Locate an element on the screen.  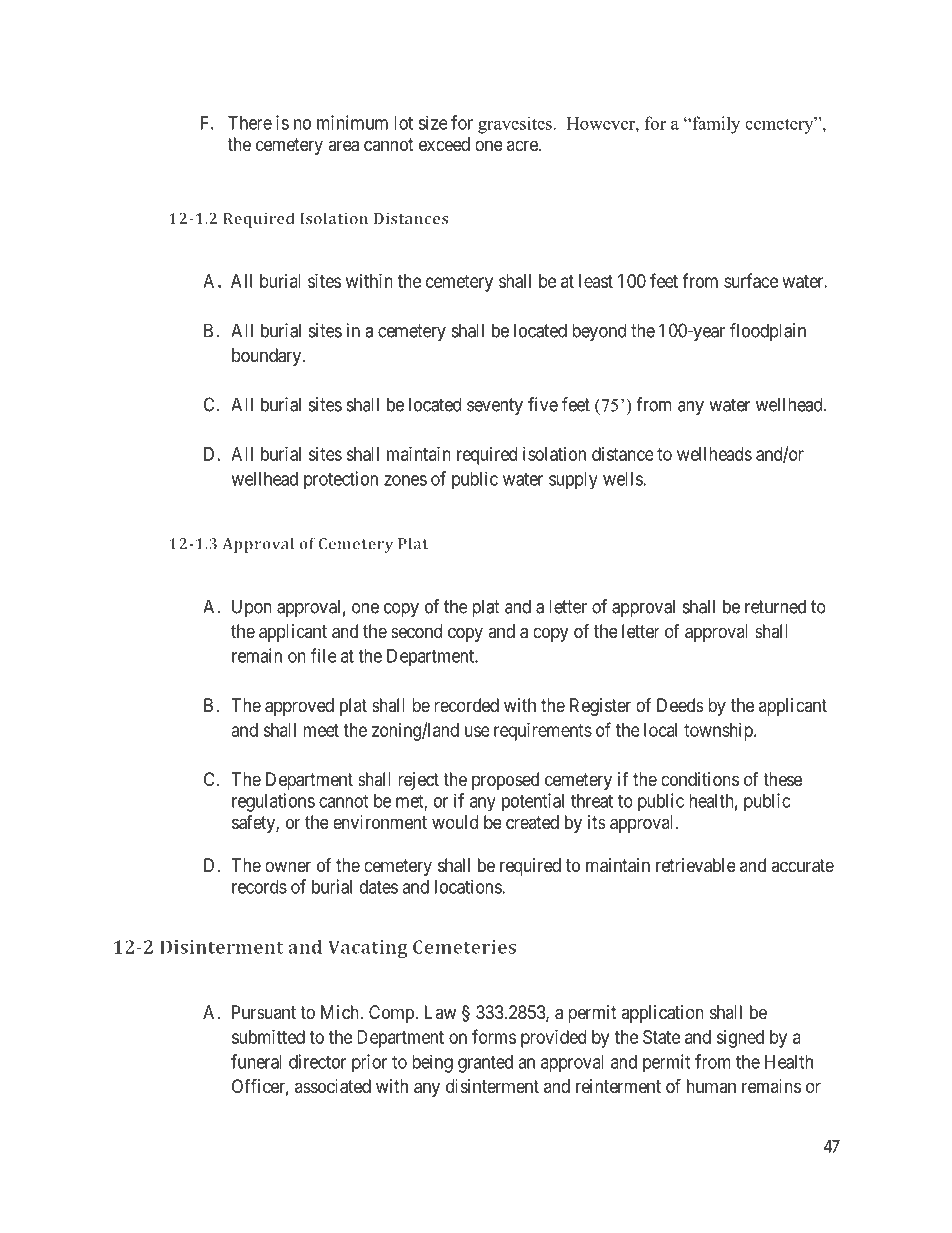
area is located at coordinates (343, 146).
